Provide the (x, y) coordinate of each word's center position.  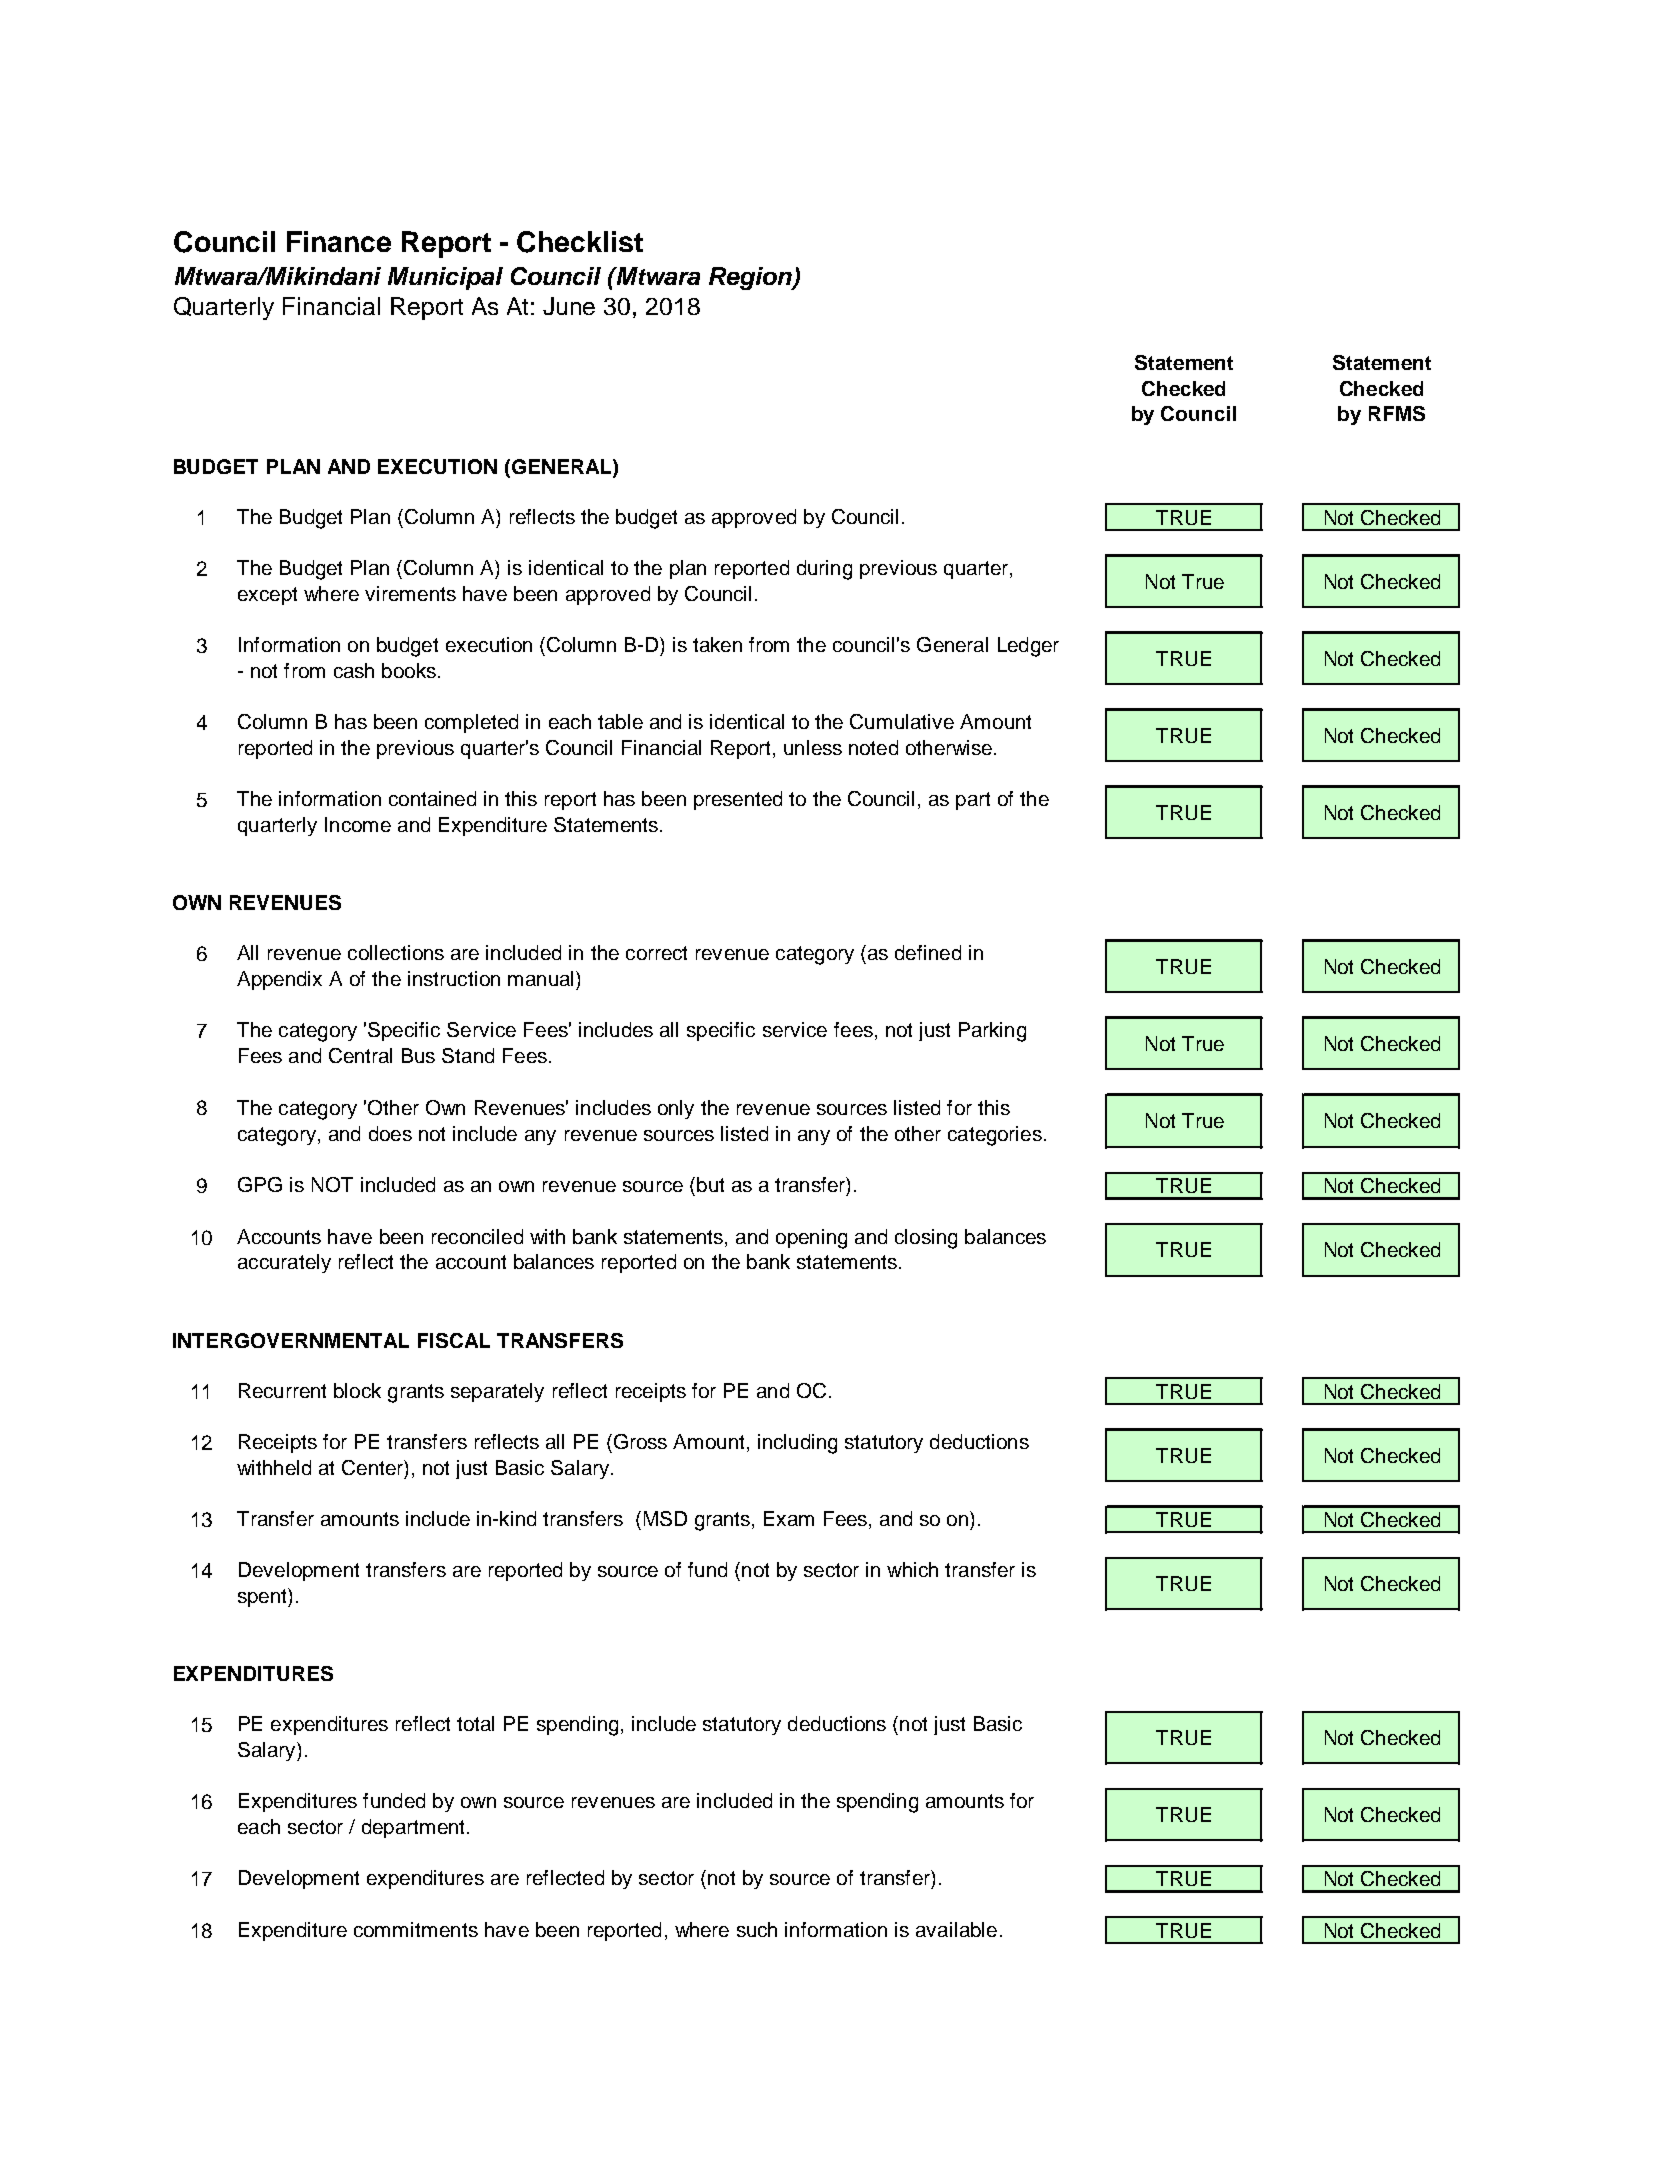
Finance (339, 241)
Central (360, 1055)
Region (751, 278)
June (569, 306)
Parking (992, 1032)
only (676, 1109)
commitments (416, 1929)
